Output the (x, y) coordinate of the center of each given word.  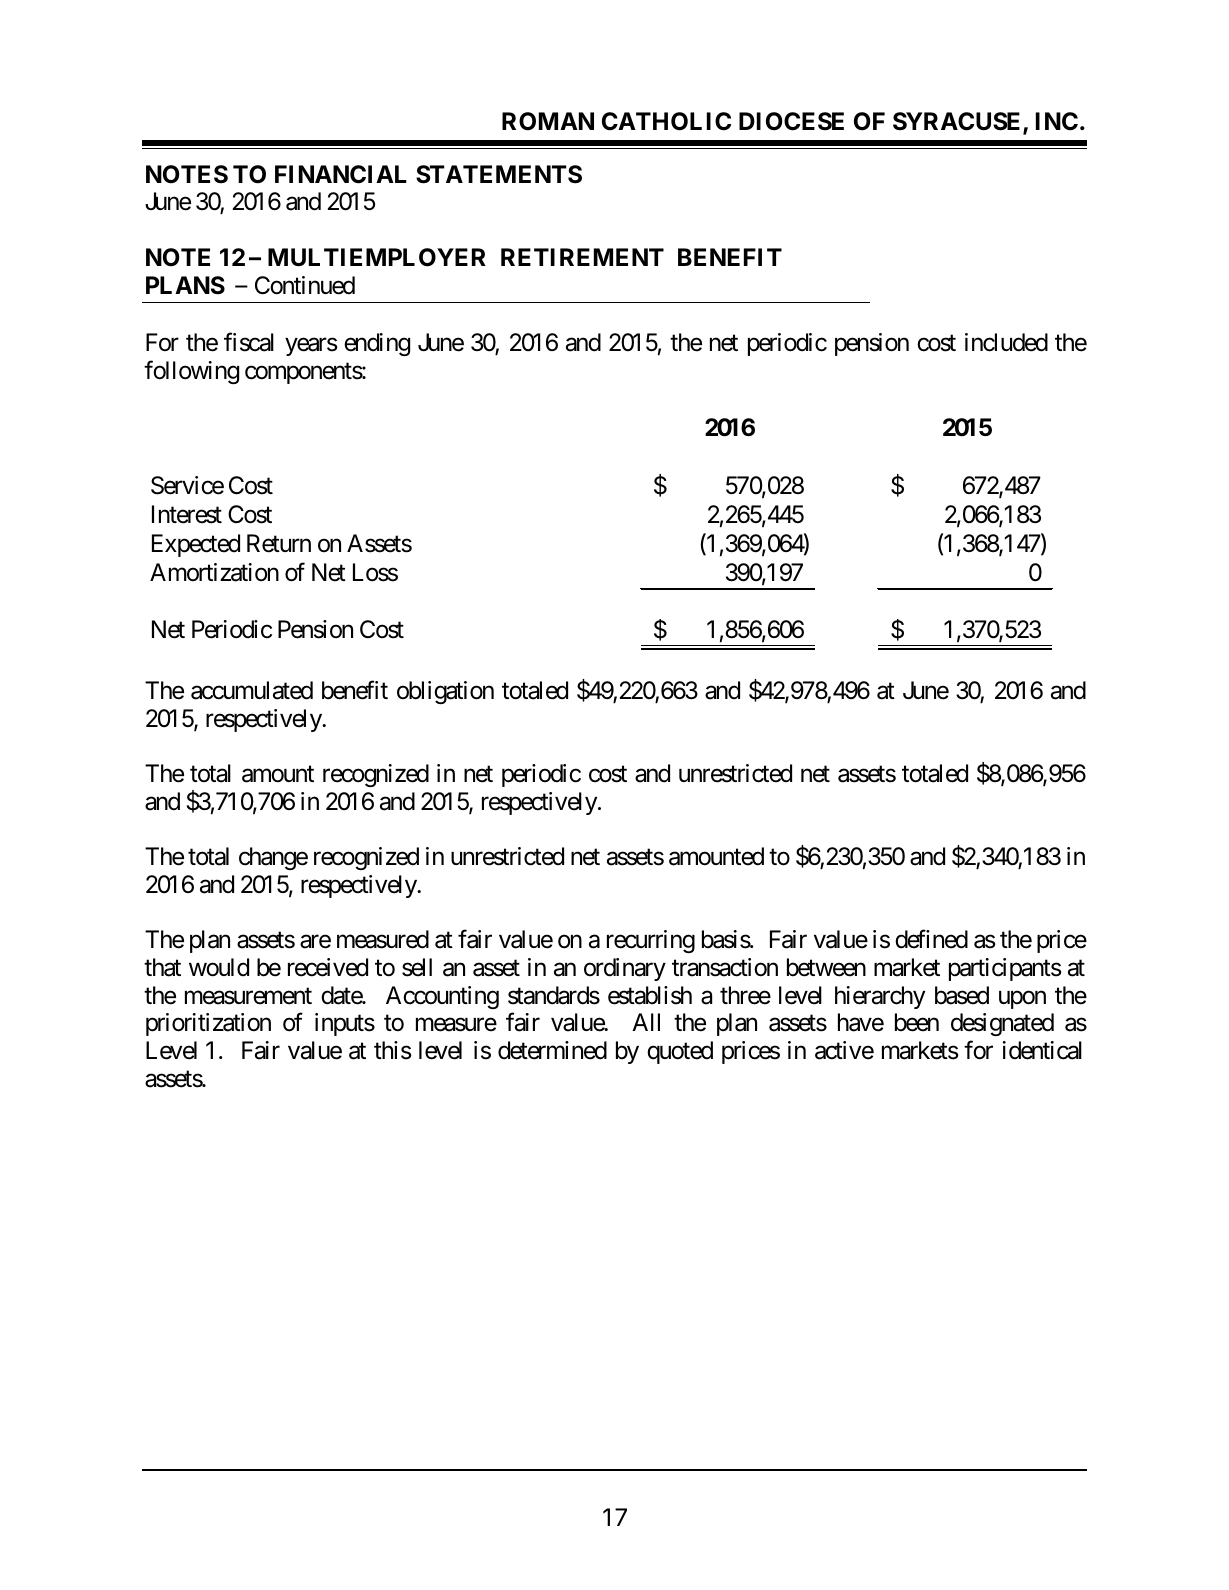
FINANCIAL (341, 174)
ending (377, 344)
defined (931, 939)
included (1006, 342)
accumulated (252, 690)
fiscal (249, 342)
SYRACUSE (958, 122)
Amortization (214, 572)
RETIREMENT (582, 257)
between (826, 967)
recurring (651, 941)
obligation (445, 692)
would (219, 967)
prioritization (208, 1024)
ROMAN (548, 121)
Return (279, 543)
